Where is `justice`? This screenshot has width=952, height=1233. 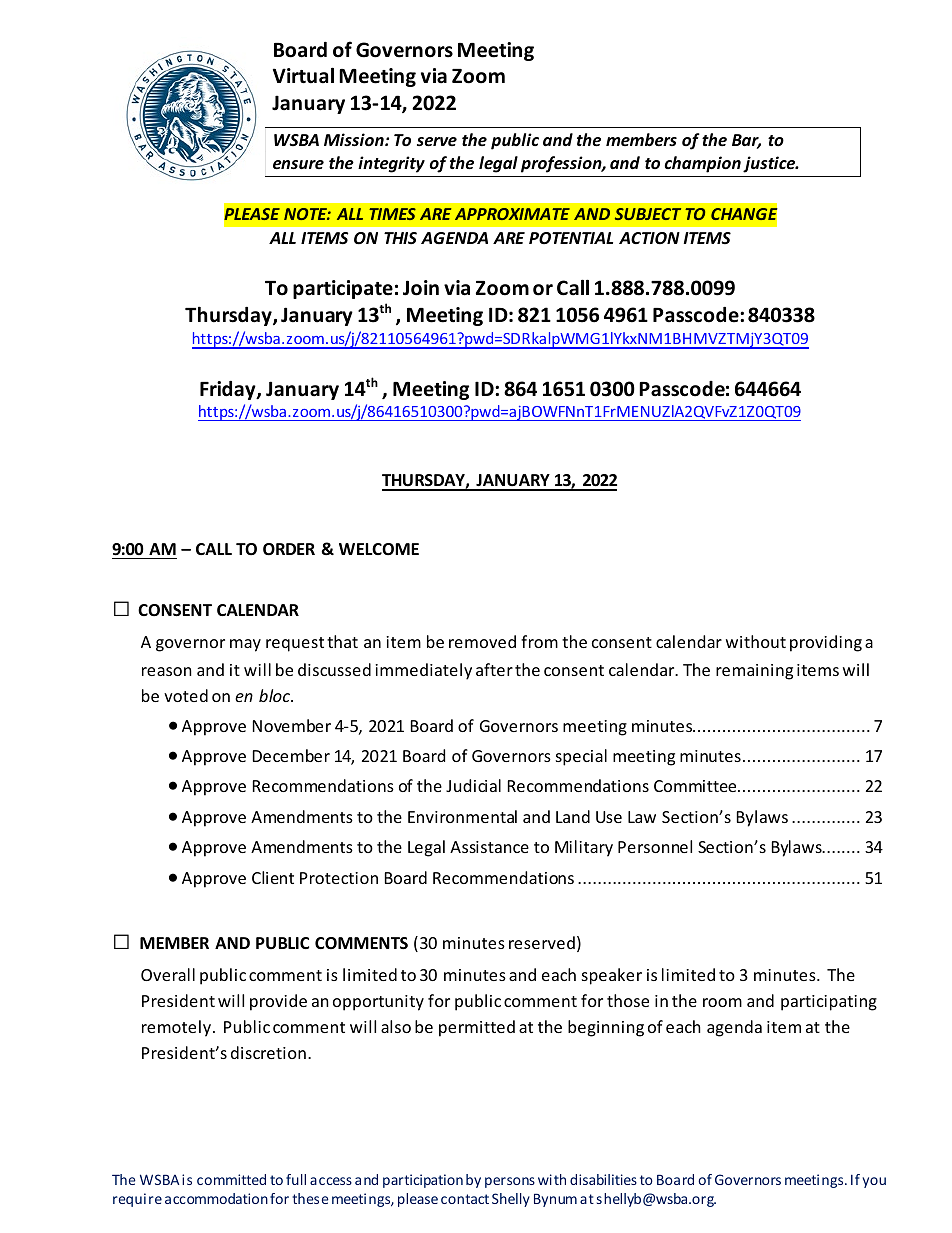
justice is located at coordinates (770, 164).
